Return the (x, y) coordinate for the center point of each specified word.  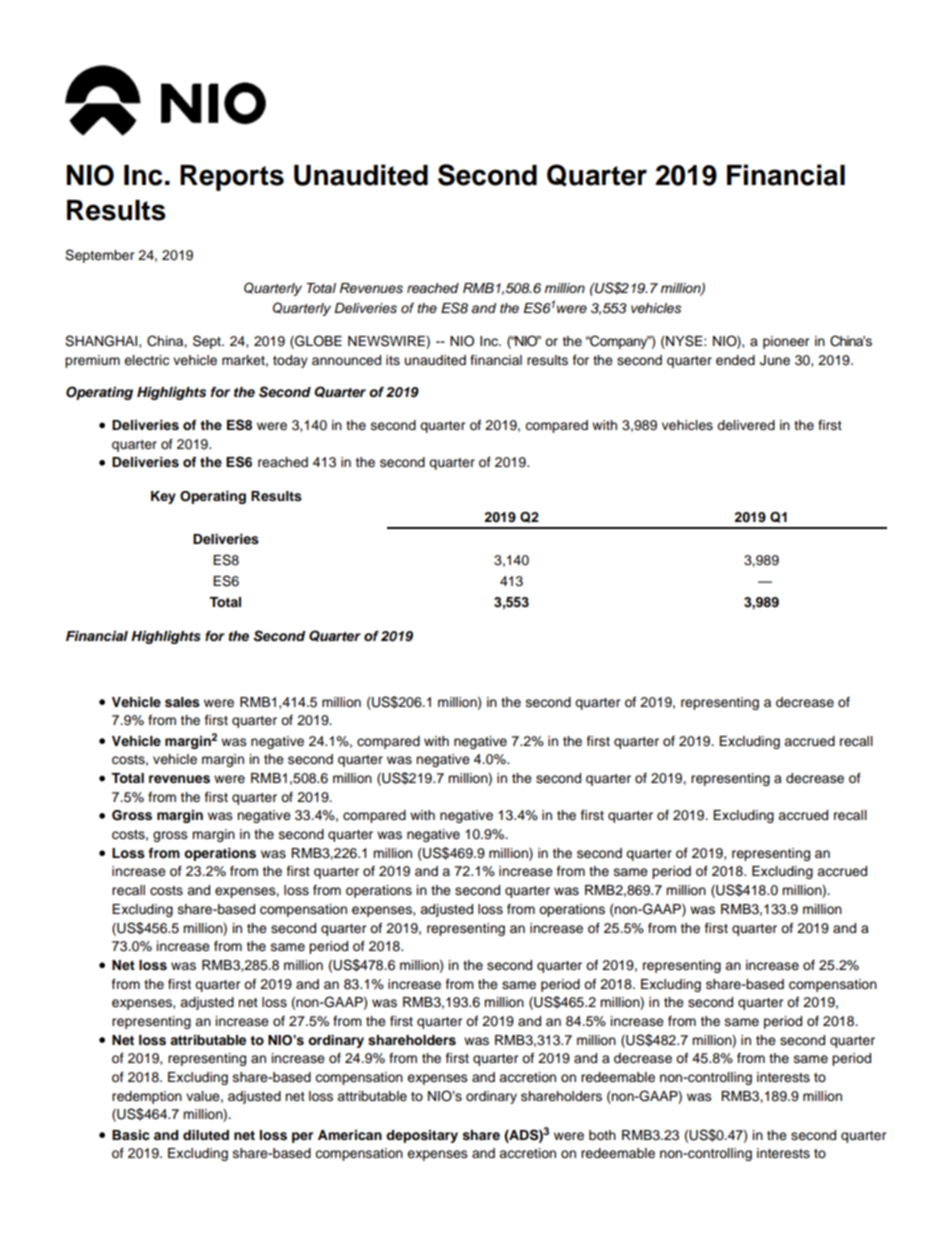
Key (163, 497)
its (393, 360)
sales (182, 702)
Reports (232, 178)
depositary (422, 1136)
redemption (147, 1097)
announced (346, 360)
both (602, 1135)
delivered (746, 425)
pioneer (786, 342)
